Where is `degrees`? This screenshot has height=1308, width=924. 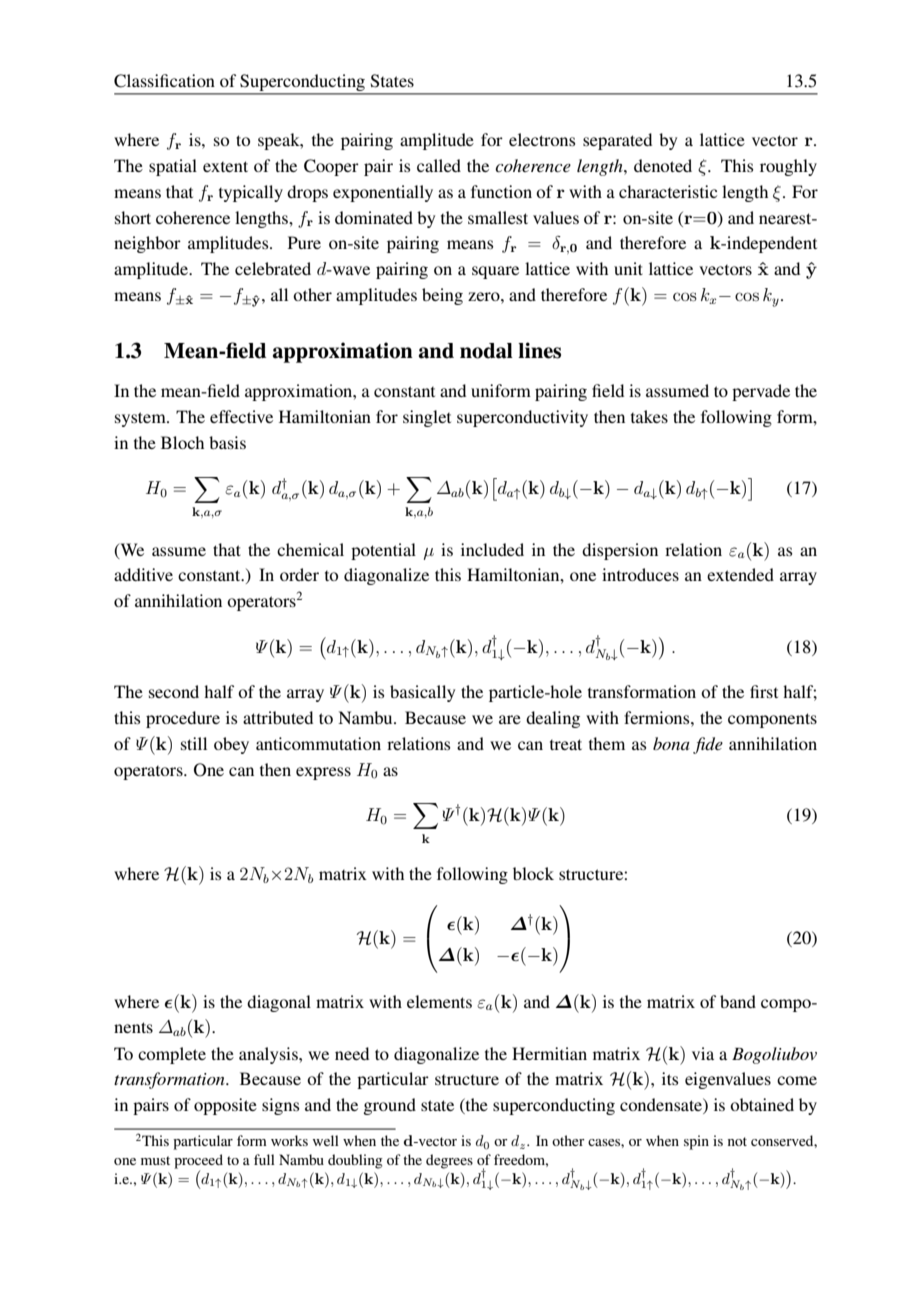
degrees is located at coordinates (449, 1161).
